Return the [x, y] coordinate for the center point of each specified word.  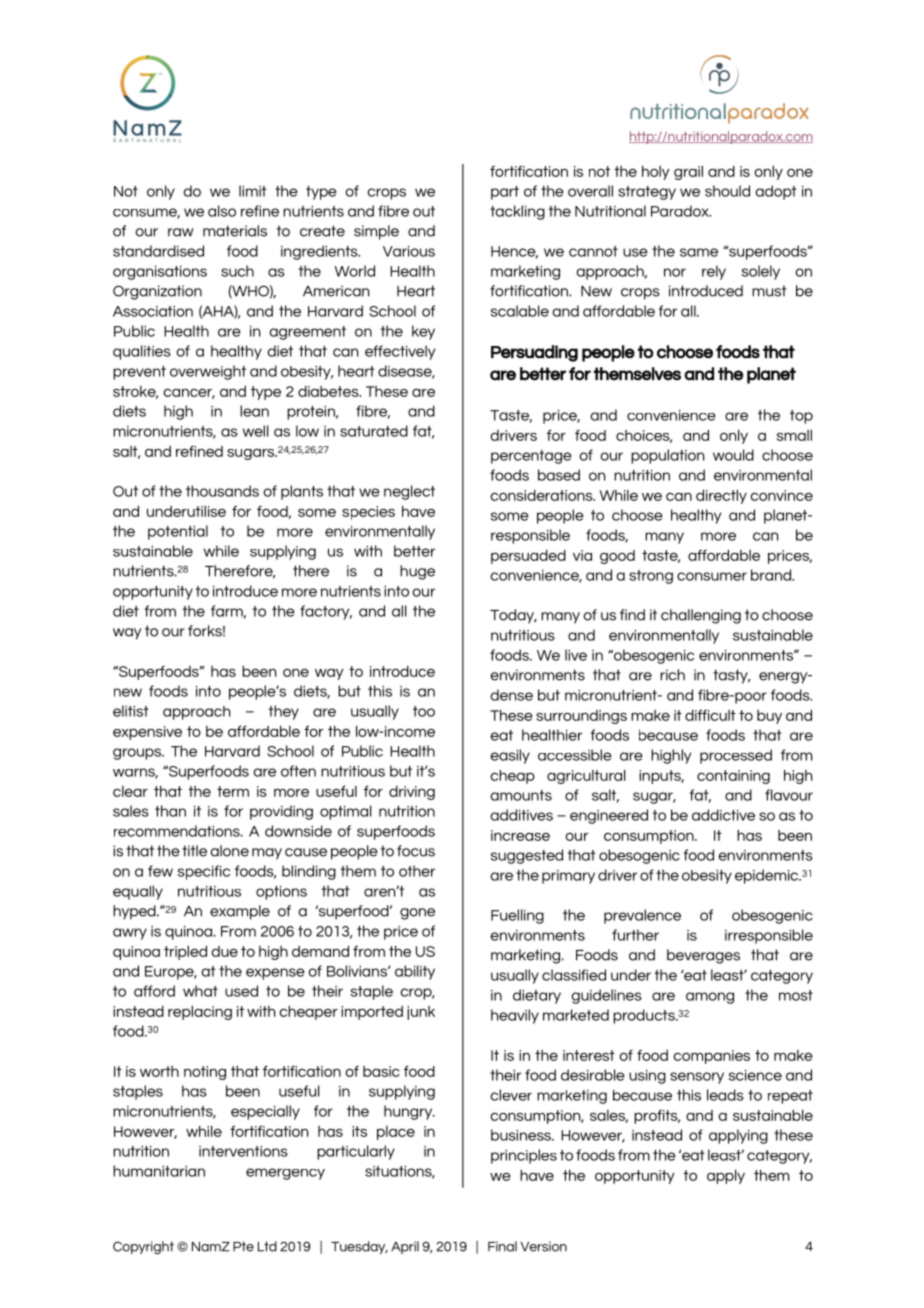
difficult [710, 715]
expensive [147, 733]
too [424, 711]
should [727, 191]
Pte [243, 1246]
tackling [517, 212]
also [222, 211]
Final [502, 1246]
